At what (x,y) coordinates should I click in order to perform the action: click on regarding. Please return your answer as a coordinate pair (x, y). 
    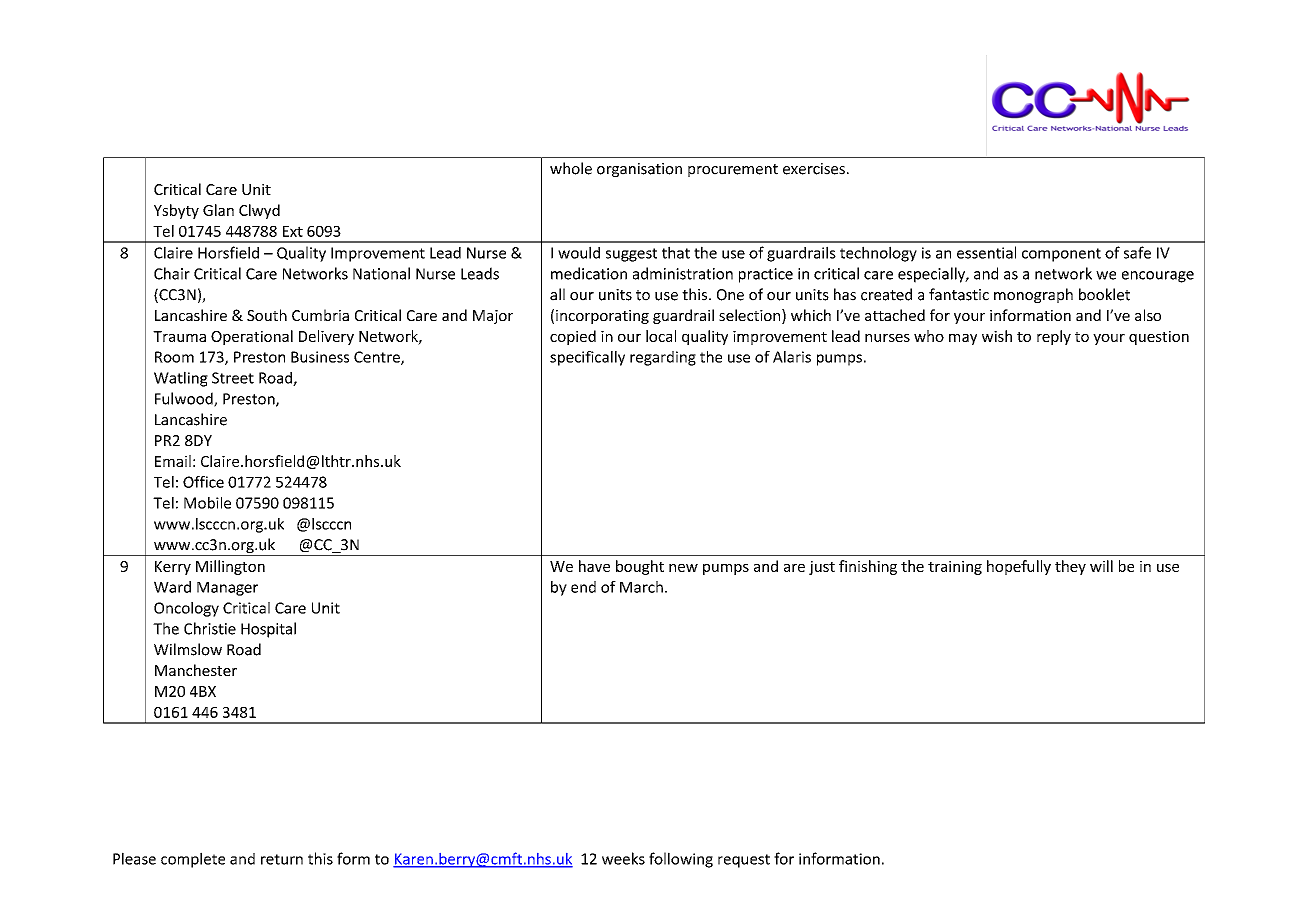
    Looking at the image, I should click on (663, 358).
